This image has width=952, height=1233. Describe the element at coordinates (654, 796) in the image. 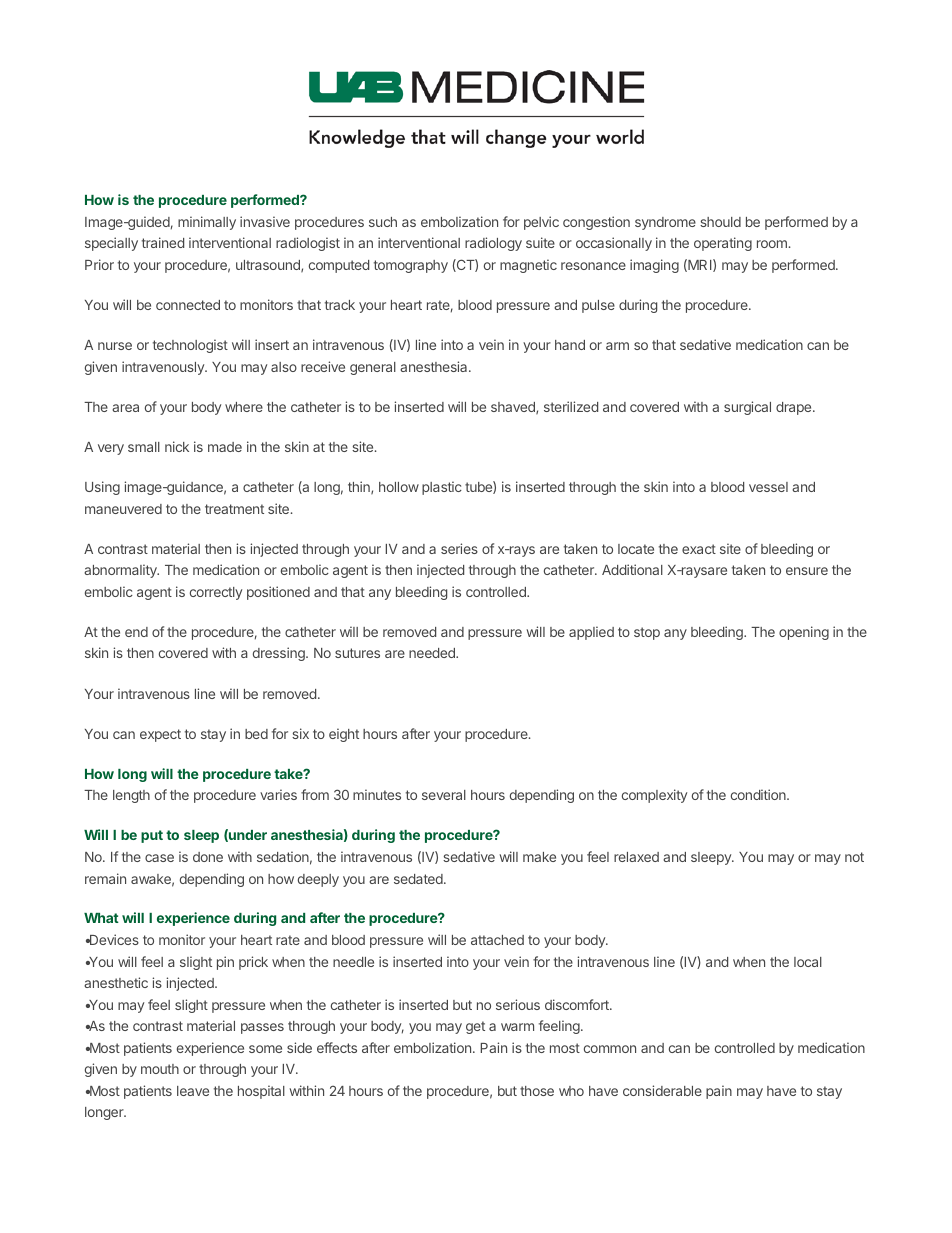

I see `complexity` at that location.
